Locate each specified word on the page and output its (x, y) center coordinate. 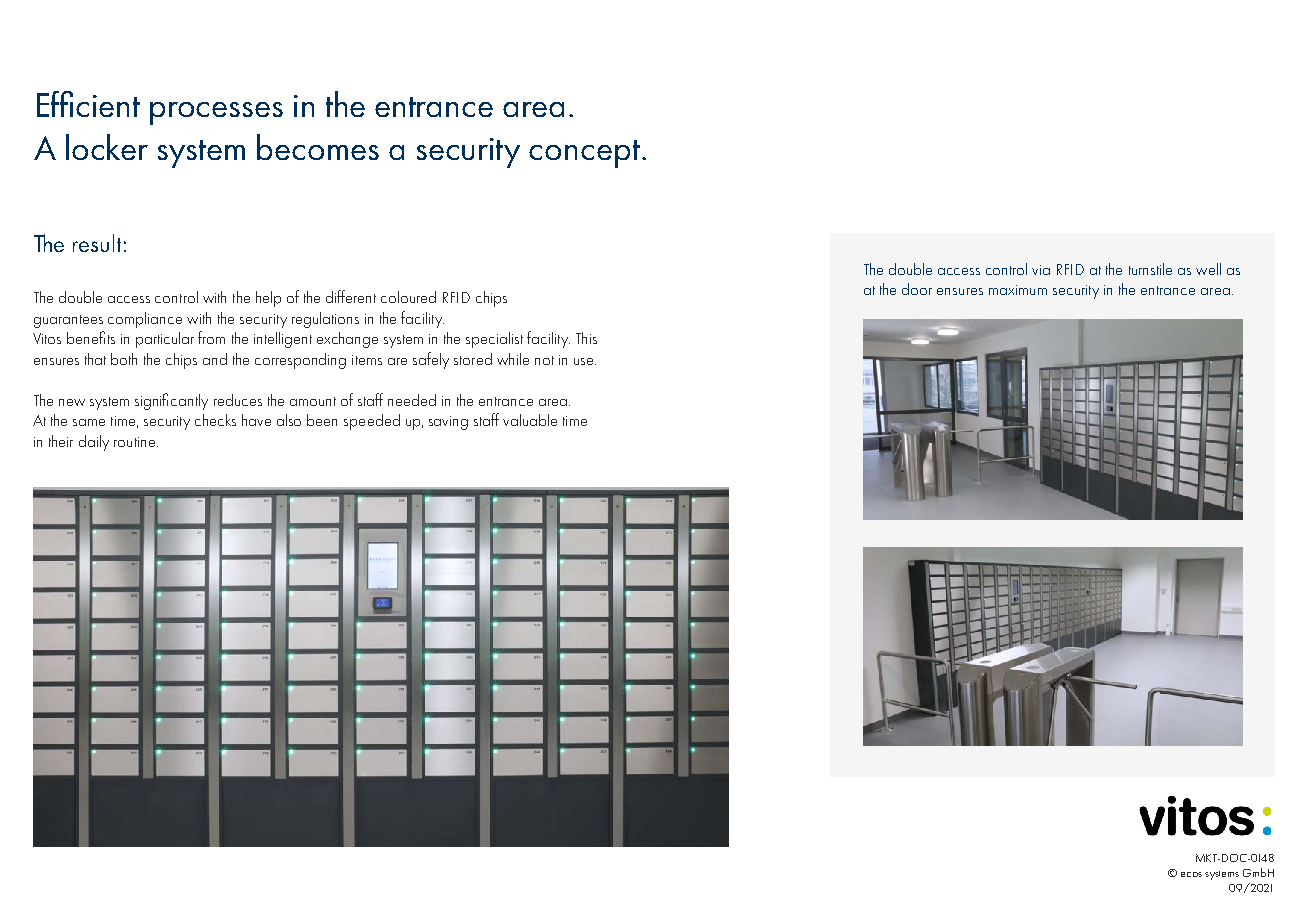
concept (584, 154)
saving (448, 423)
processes (216, 113)
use (585, 361)
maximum (1018, 290)
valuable (530, 420)
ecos (1191, 874)
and (215, 359)
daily (94, 443)
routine (136, 442)
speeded (372, 422)
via (1041, 270)
